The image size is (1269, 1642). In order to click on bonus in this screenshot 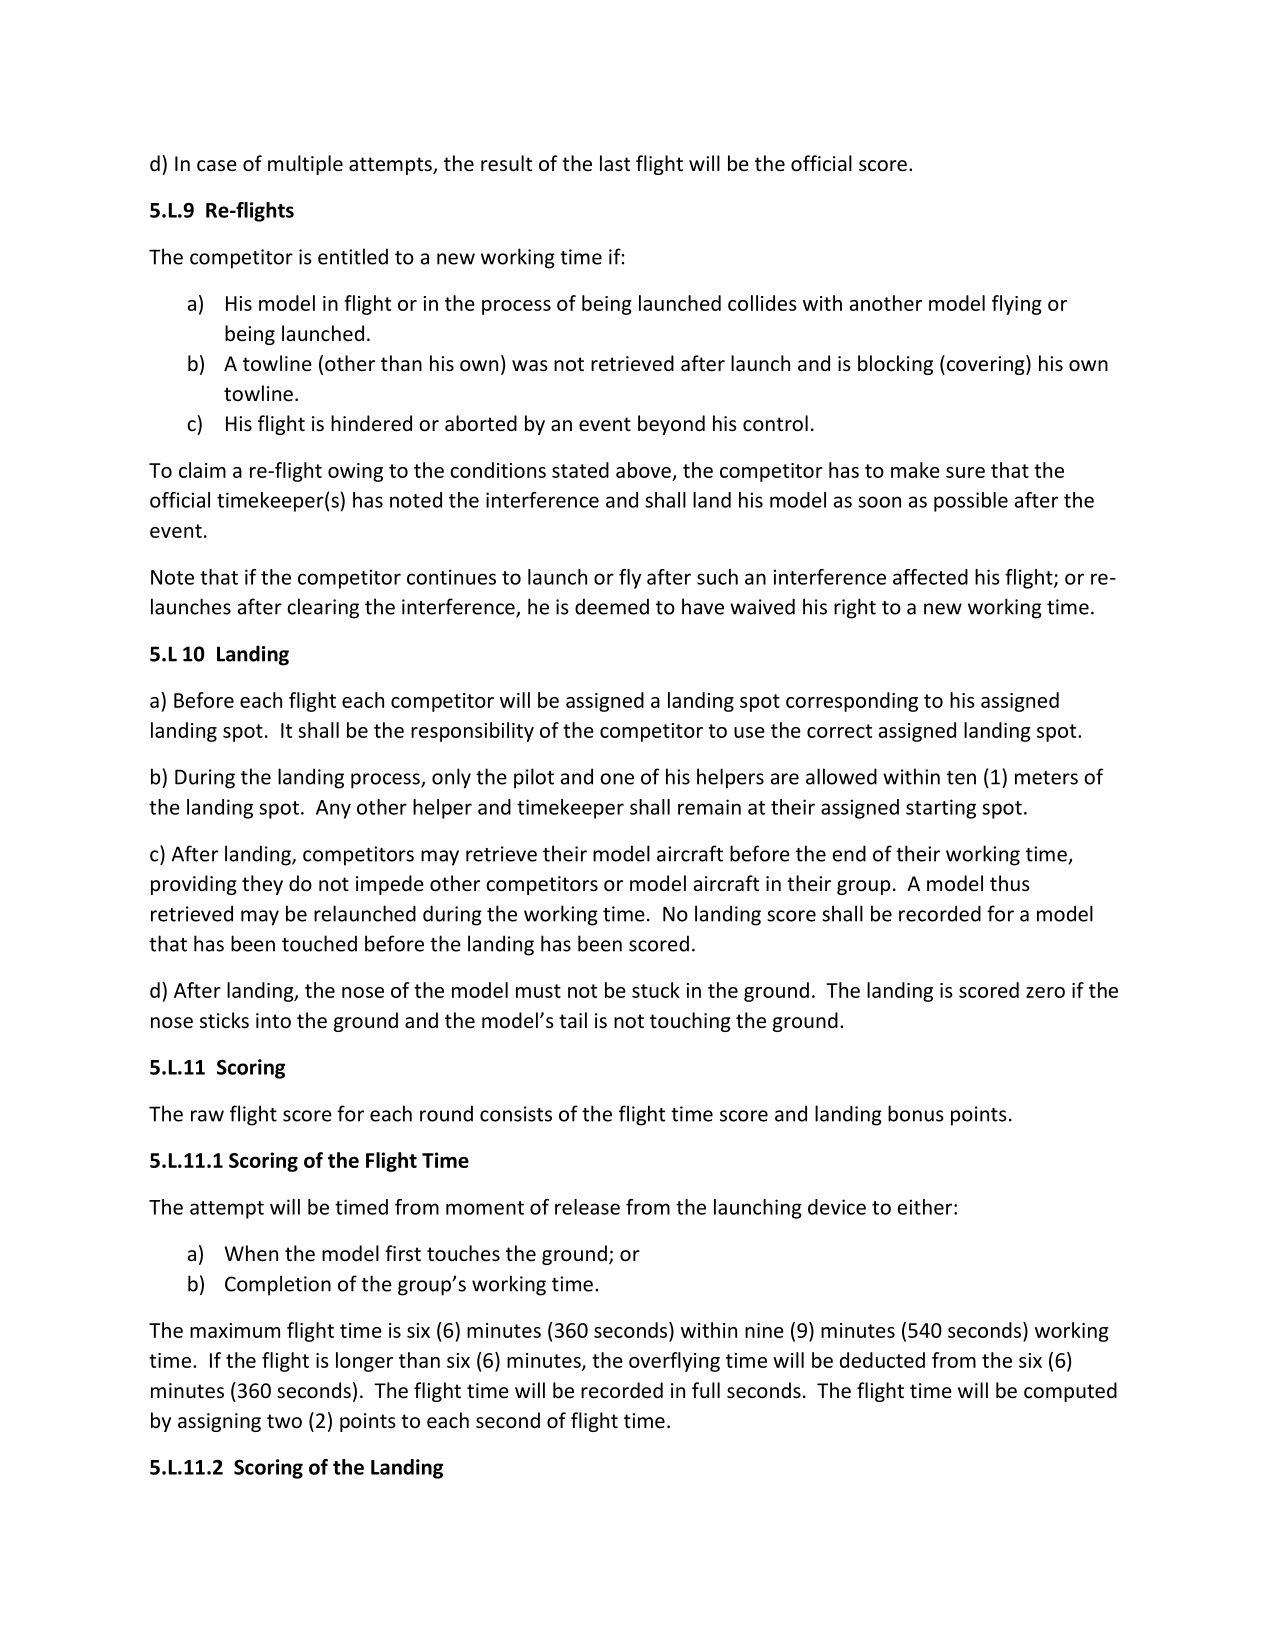, I will do `click(916, 1113)`.
